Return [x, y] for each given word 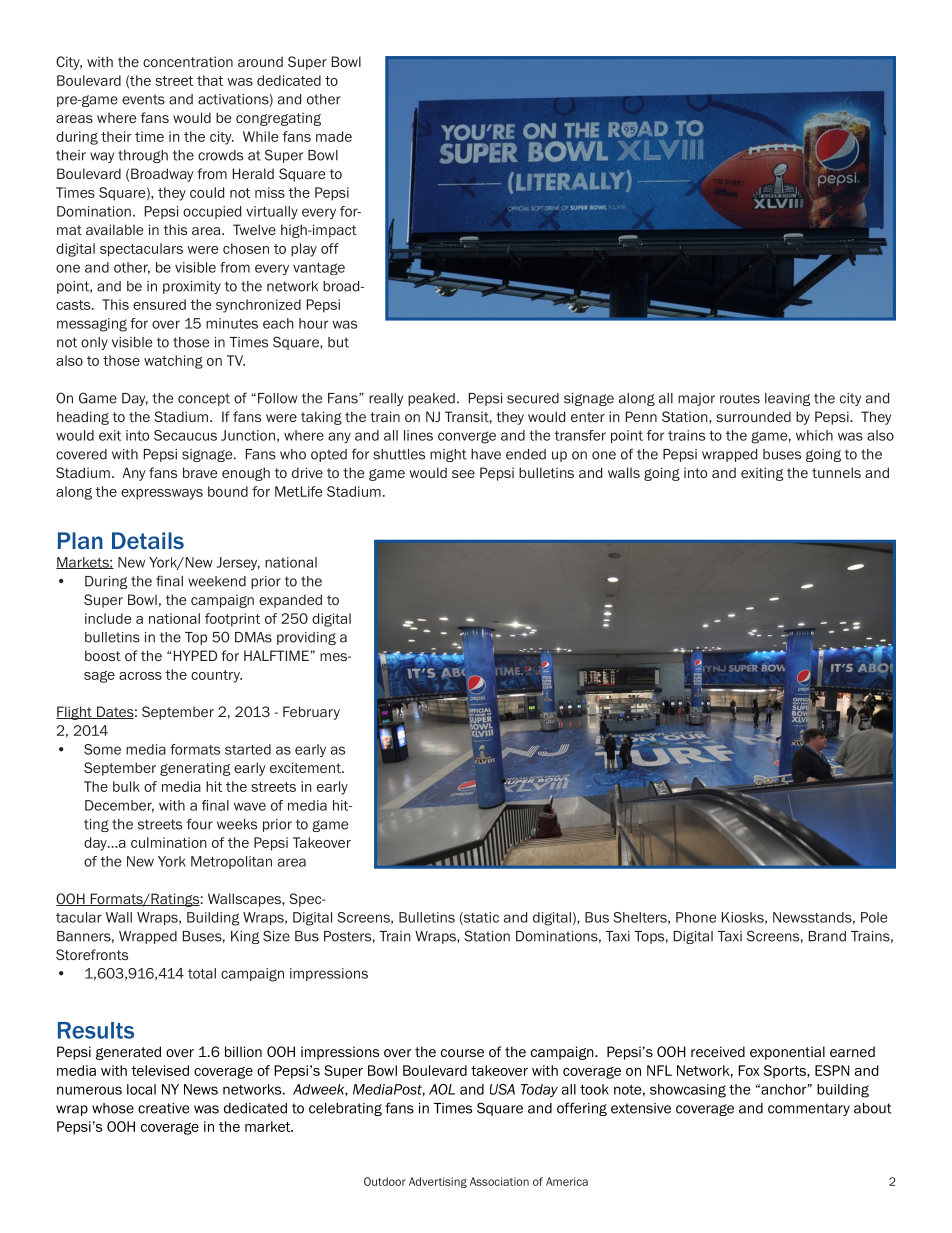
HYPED [195, 655]
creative [163, 1108]
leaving [787, 399]
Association [499, 1181]
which [814, 435]
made [334, 136]
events [143, 99]
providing [306, 638]
